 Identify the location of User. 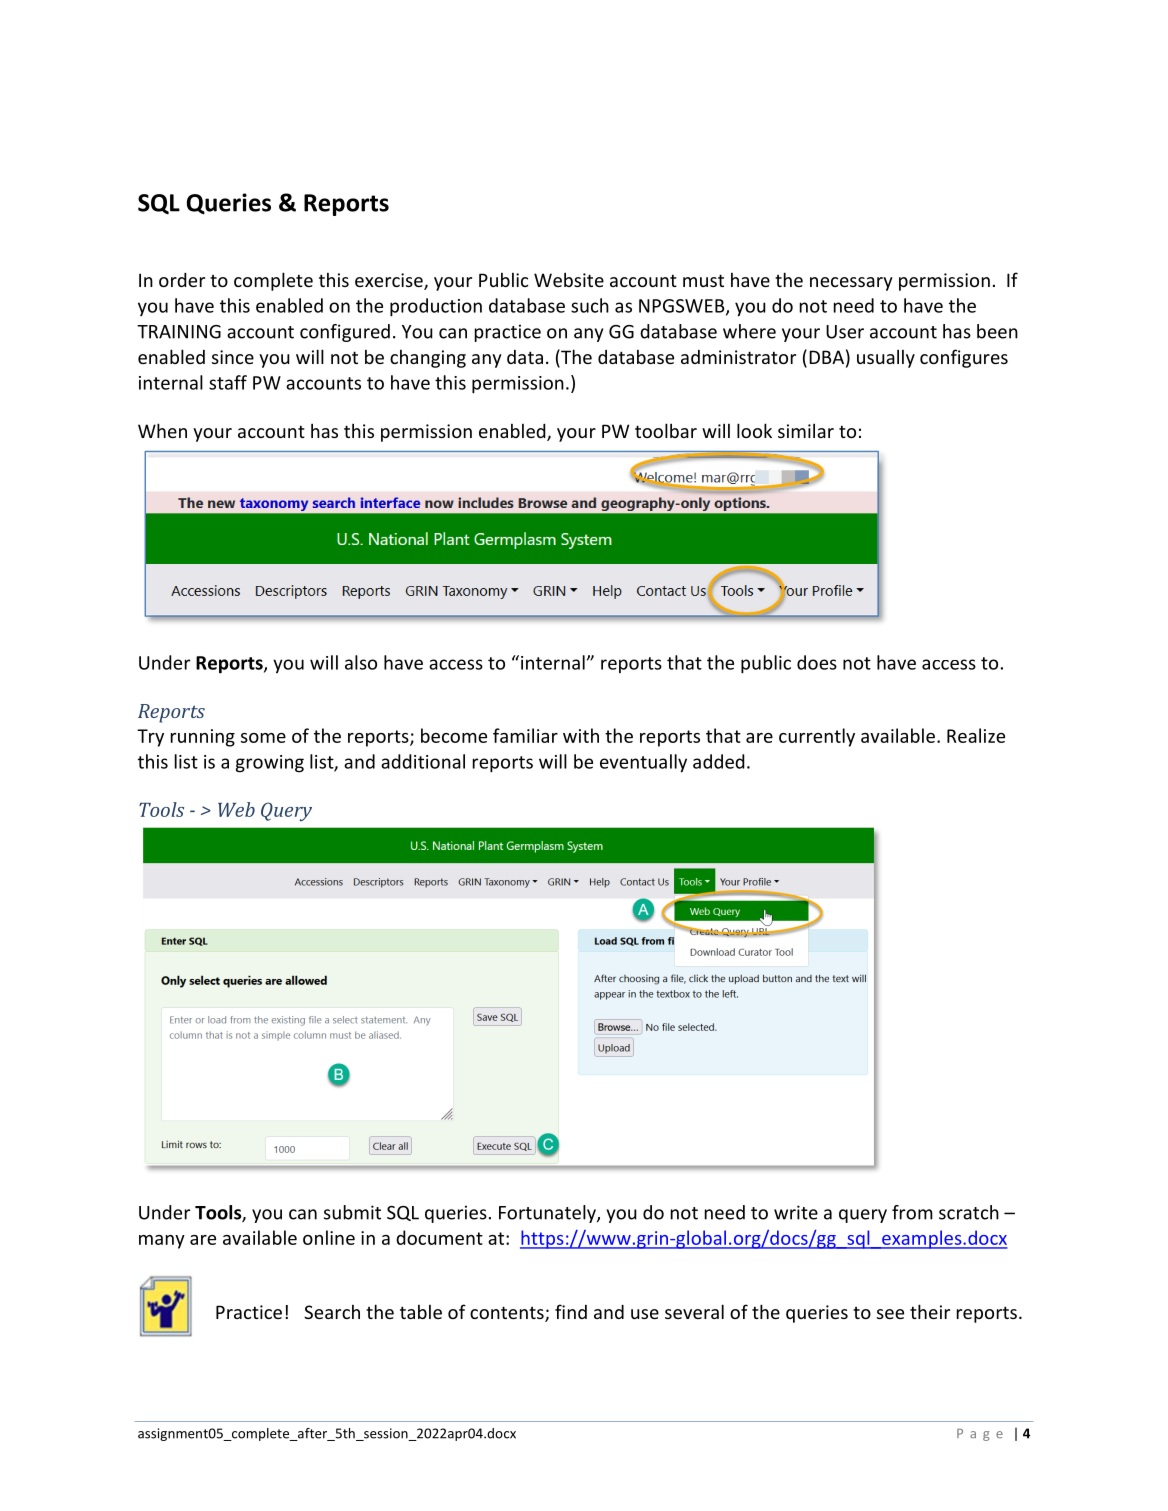
(845, 332).
